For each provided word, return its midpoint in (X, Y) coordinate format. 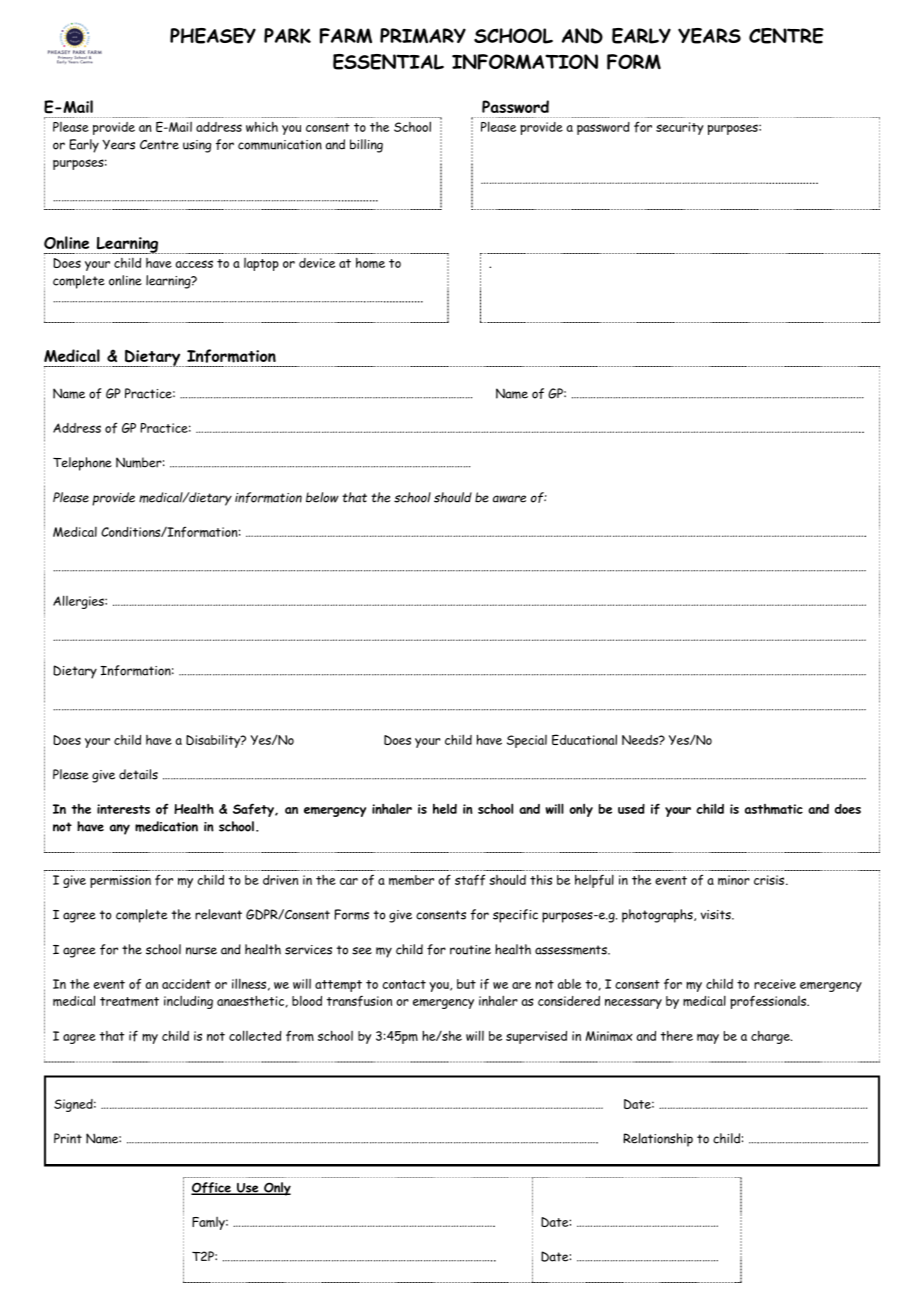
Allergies (79, 602)
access (194, 264)
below (322, 497)
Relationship (658, 1140)
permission (120, 881)
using (197, 146)
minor (734, 880)
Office (212, 1188)
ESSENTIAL (388, 62)
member (411, 880)
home (370, 263)
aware (509, 499)
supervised (536, 1037)
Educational (584, 739)
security (680, 128)
